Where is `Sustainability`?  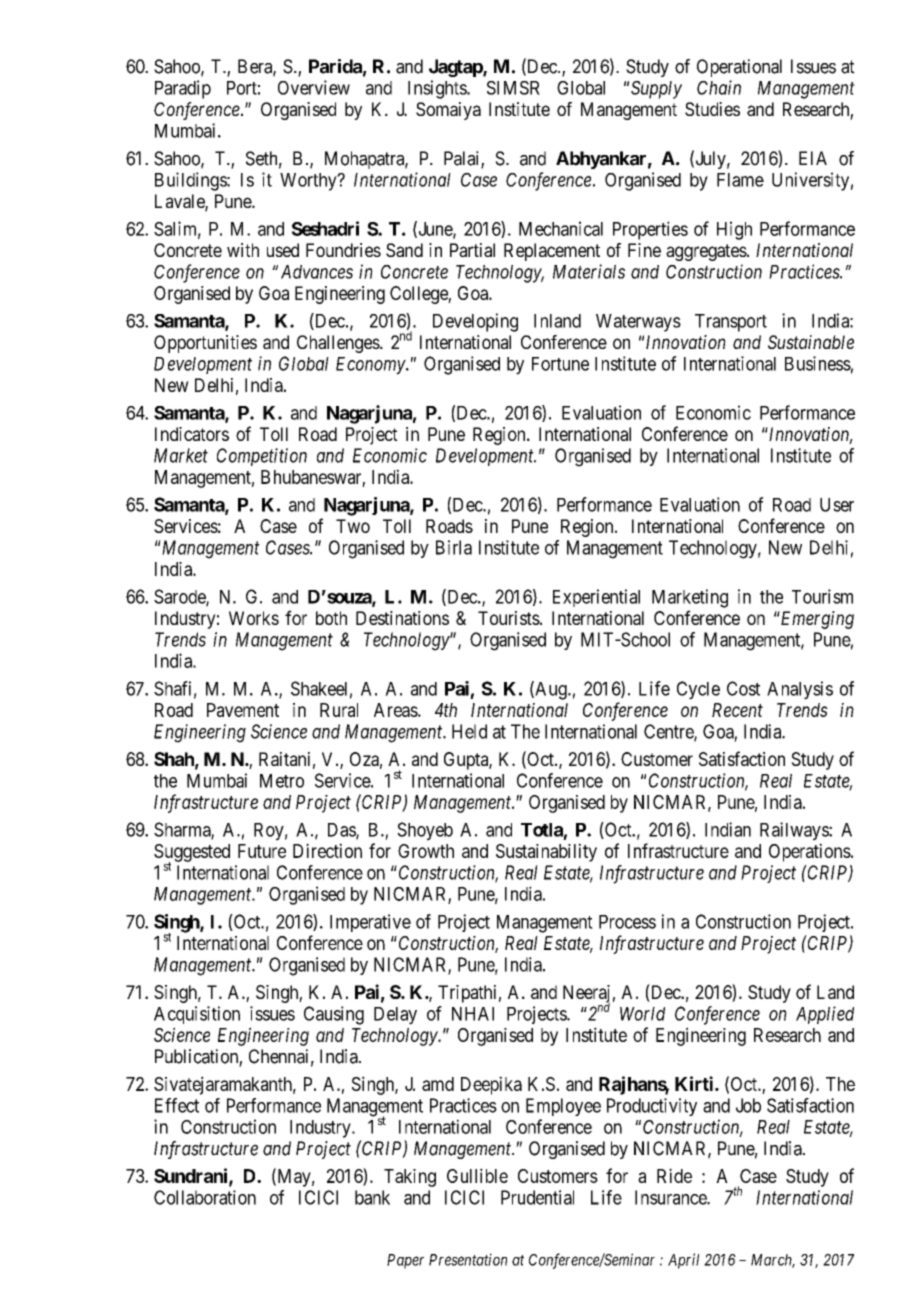 Sustainability is located at coordinates (546, 852).
